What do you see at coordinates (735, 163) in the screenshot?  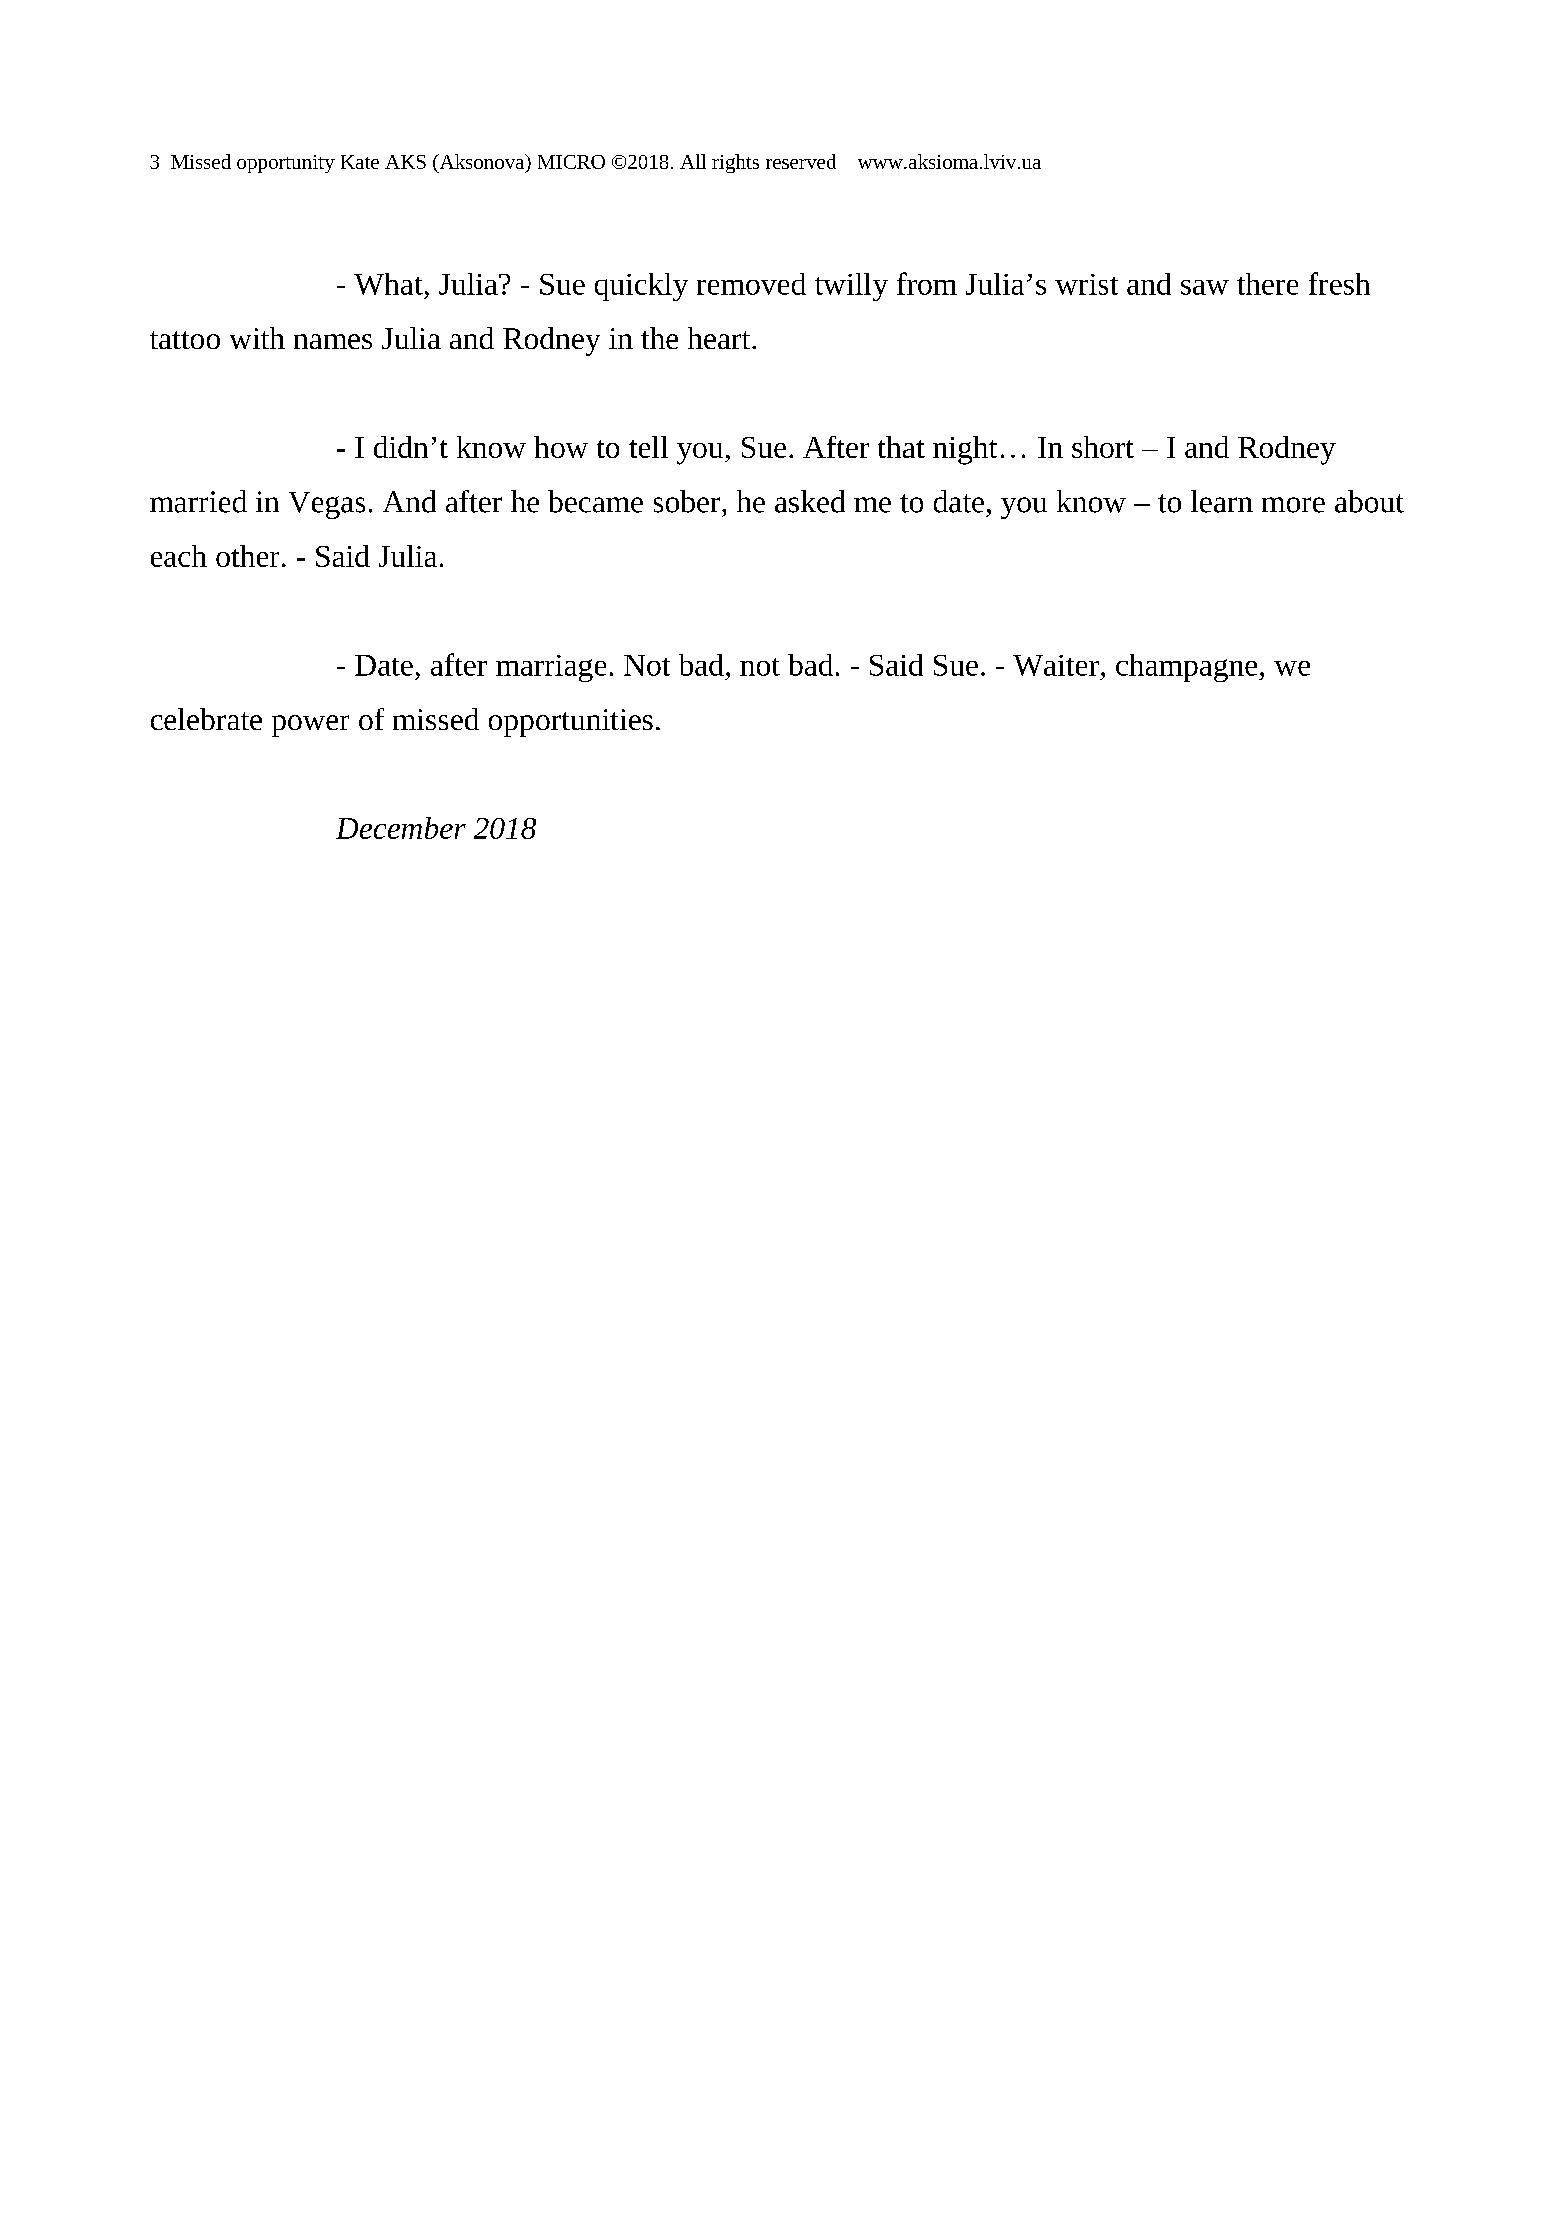 I see `rights` at bounding box center [735, 163].
